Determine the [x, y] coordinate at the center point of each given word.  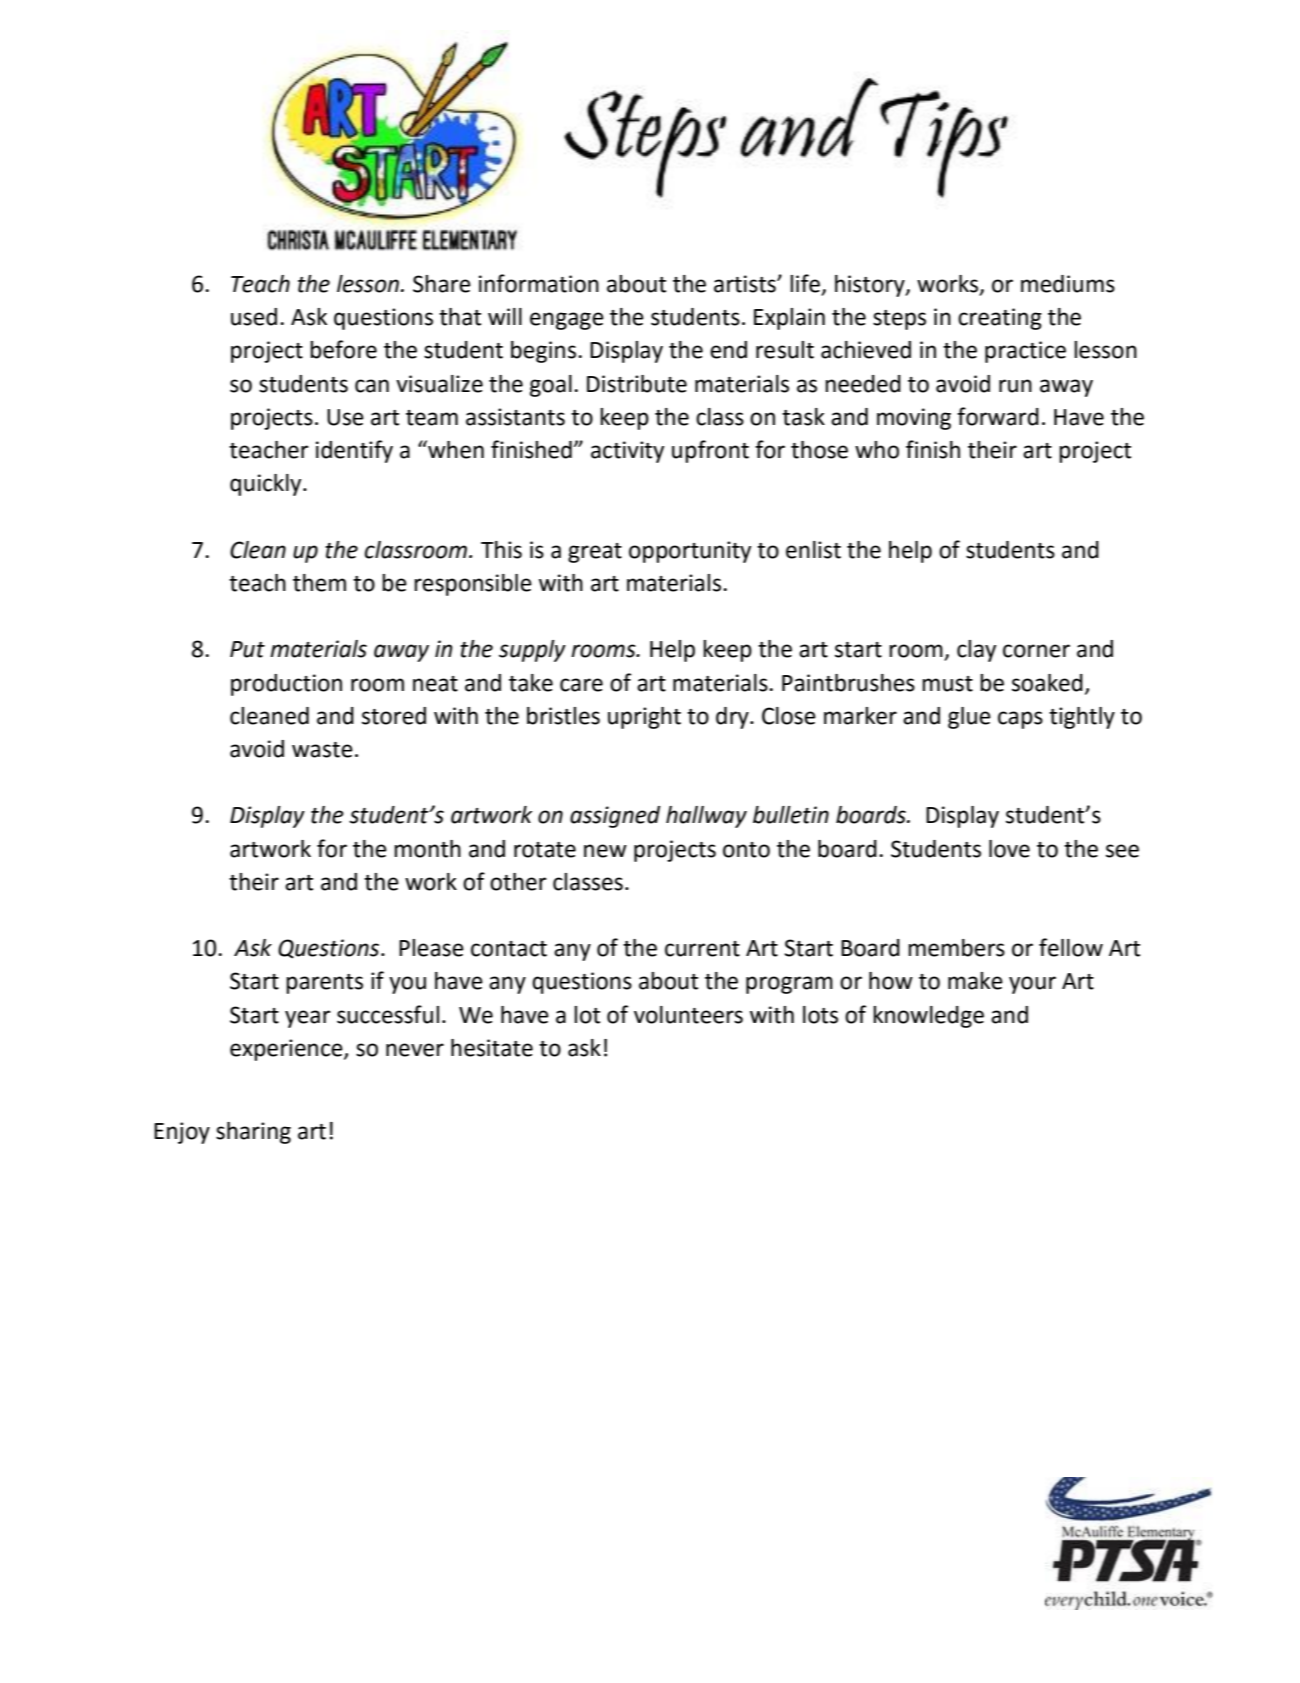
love [1009, 849]
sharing [253, 1133]
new [605, 851]
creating [1000, 319]
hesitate [492, 1048]
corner [1036, 651]
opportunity [690, 552]
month [427, 849]
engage [567, 321]
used [254, 317]
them [319, 583]
